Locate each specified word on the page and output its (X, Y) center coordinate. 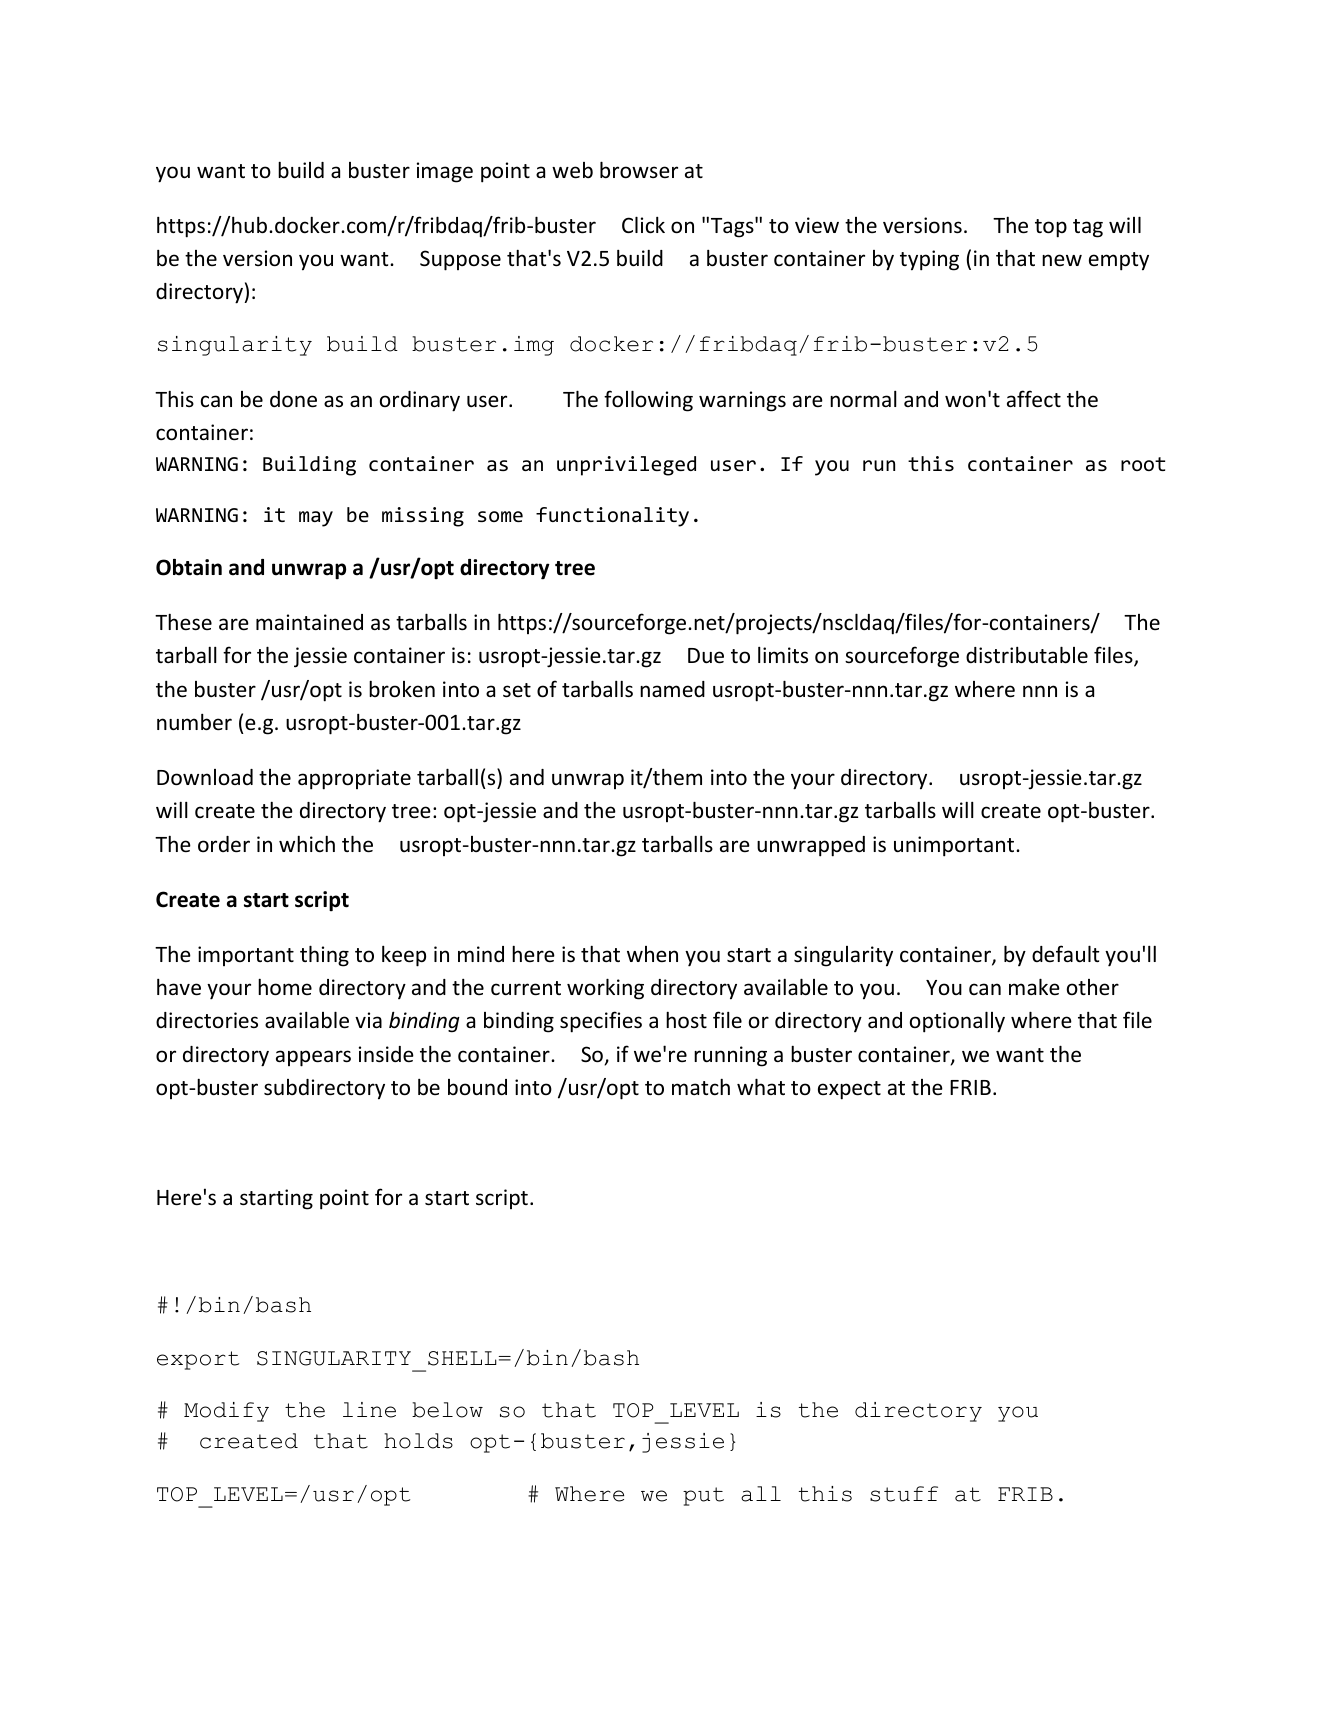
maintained (309, 622)
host (686, 1020)
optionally (957, 1022)
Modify (226, 1412)
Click (643, 225)
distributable (1027, 655)
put (703, 1496)
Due (706, 656)
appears (313, 1058)
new (1062, 260)
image (445, 172)
